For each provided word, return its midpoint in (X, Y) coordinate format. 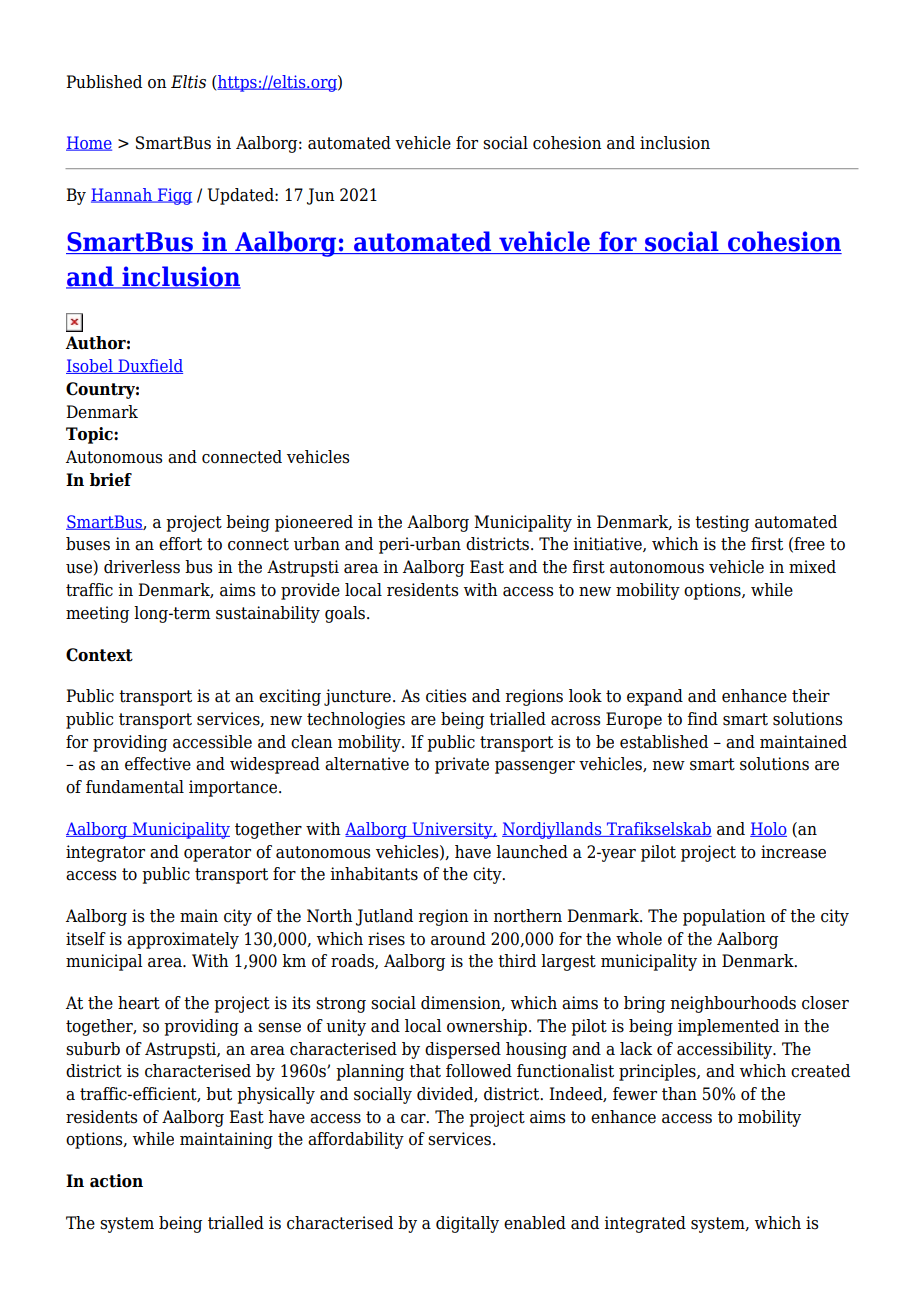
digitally (467, 1224)
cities (446, 696)
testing (722, 523)
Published (104, 82)
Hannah (122, 195)
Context (99, 655)
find (702, 719)
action (116, 1181)
